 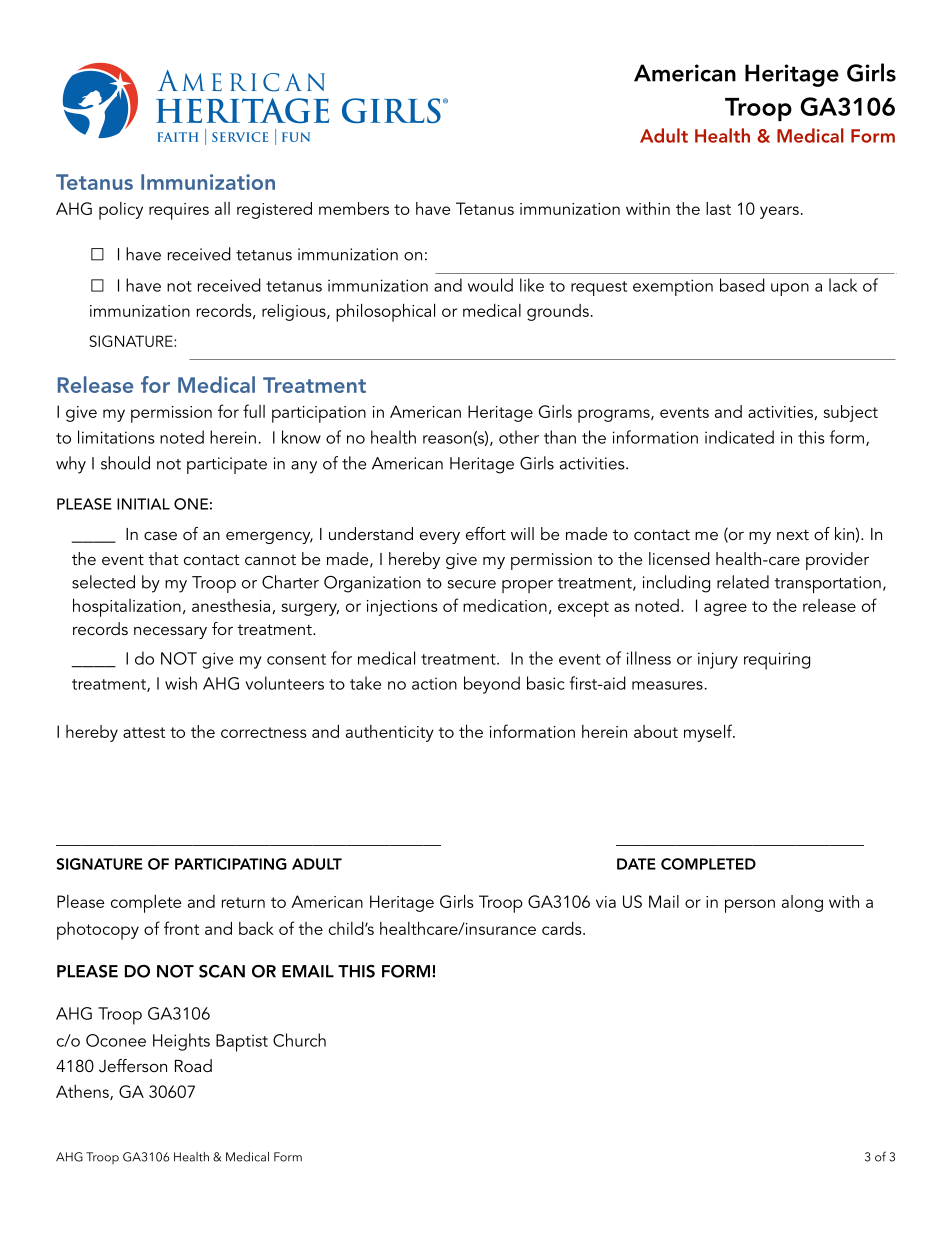 What do you see at coordinates (739, 437) in the screenshot?
I see `indicated` at bounding box center [739, 437].
